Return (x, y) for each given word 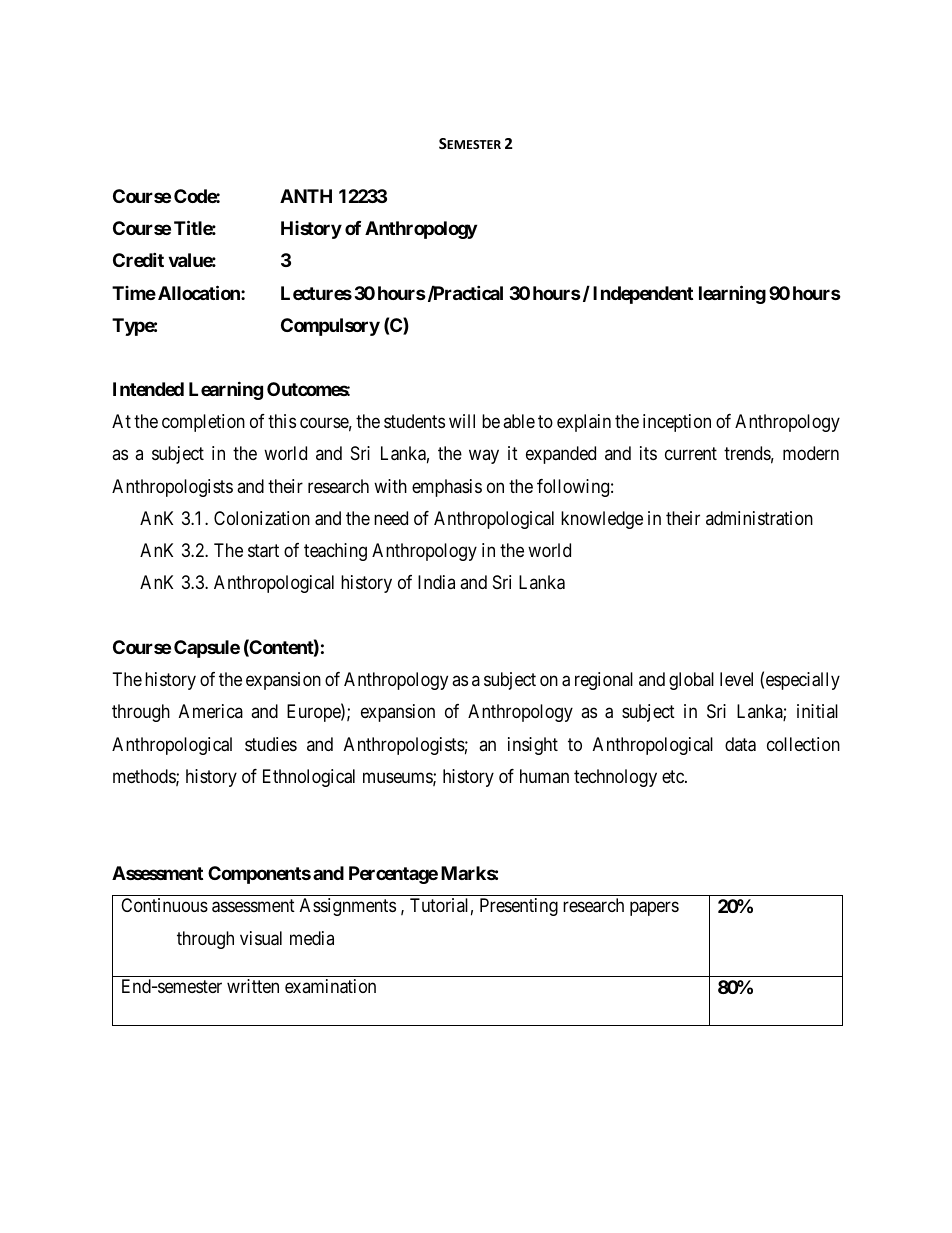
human (544, 776)
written (253, 986)
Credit (138, 260)
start (263, 551)
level (736, 679)
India (436, 582)
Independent (643, 295)
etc (674, 776)
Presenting (519, 907)
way (484, 457)
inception (677, 423)
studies (271, 744)
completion (203, 423)
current (691, 454)
